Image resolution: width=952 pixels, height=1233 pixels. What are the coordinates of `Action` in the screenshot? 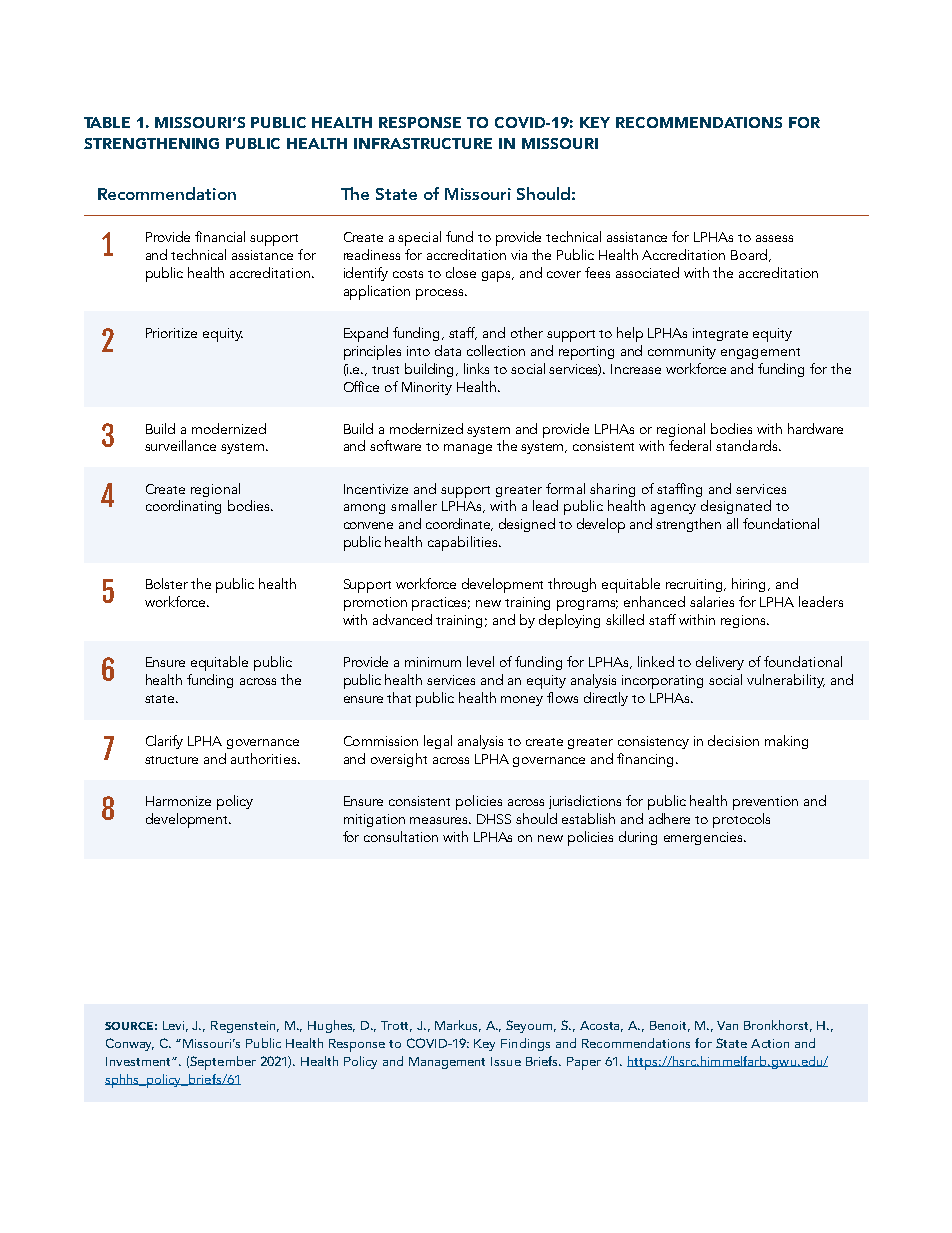 It's located at (770, 1043).
